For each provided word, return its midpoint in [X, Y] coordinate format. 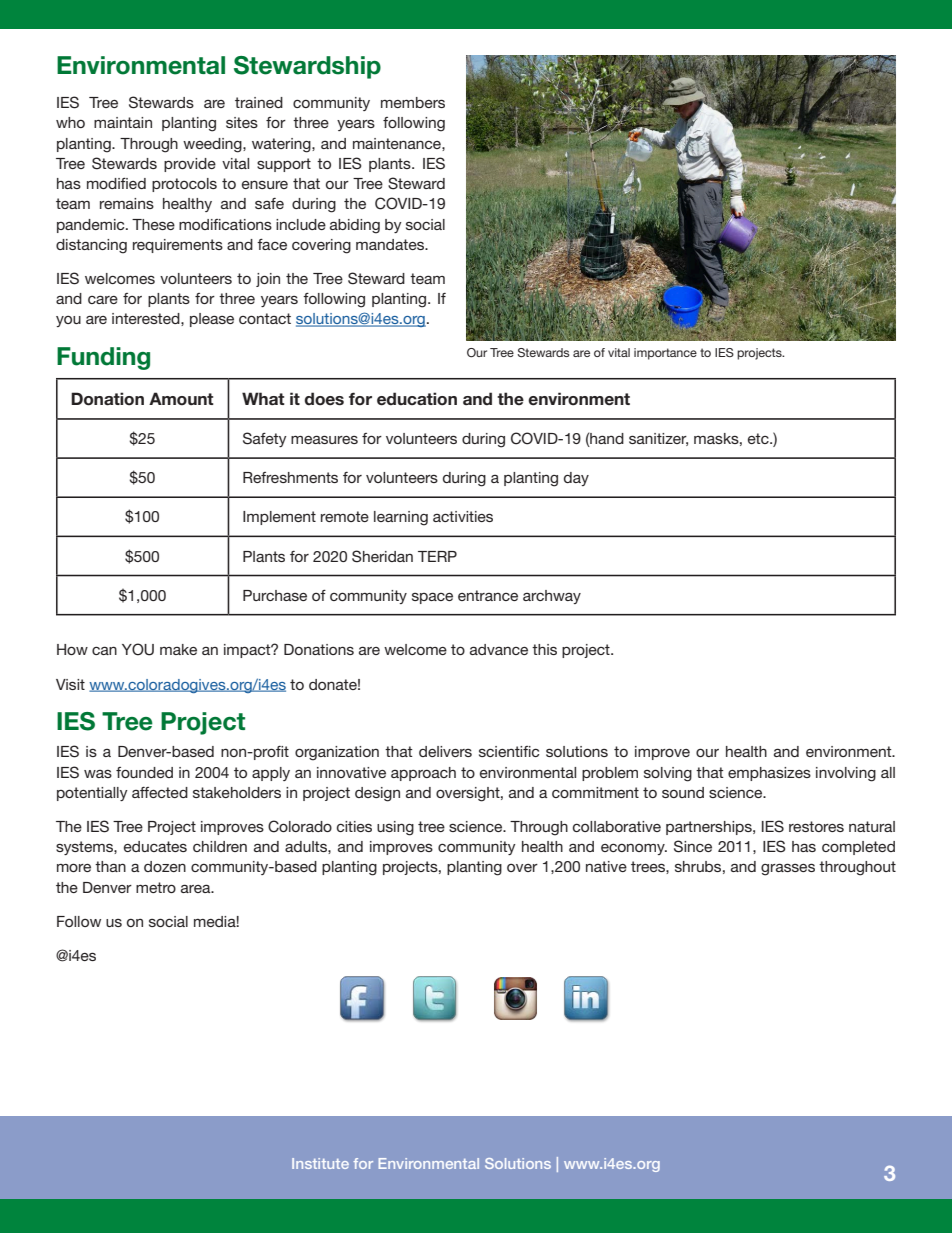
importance [665, 354]
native [606, 866]
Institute [320, 1163]
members [413, 102]
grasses [788, 869]
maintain [123, 122]
